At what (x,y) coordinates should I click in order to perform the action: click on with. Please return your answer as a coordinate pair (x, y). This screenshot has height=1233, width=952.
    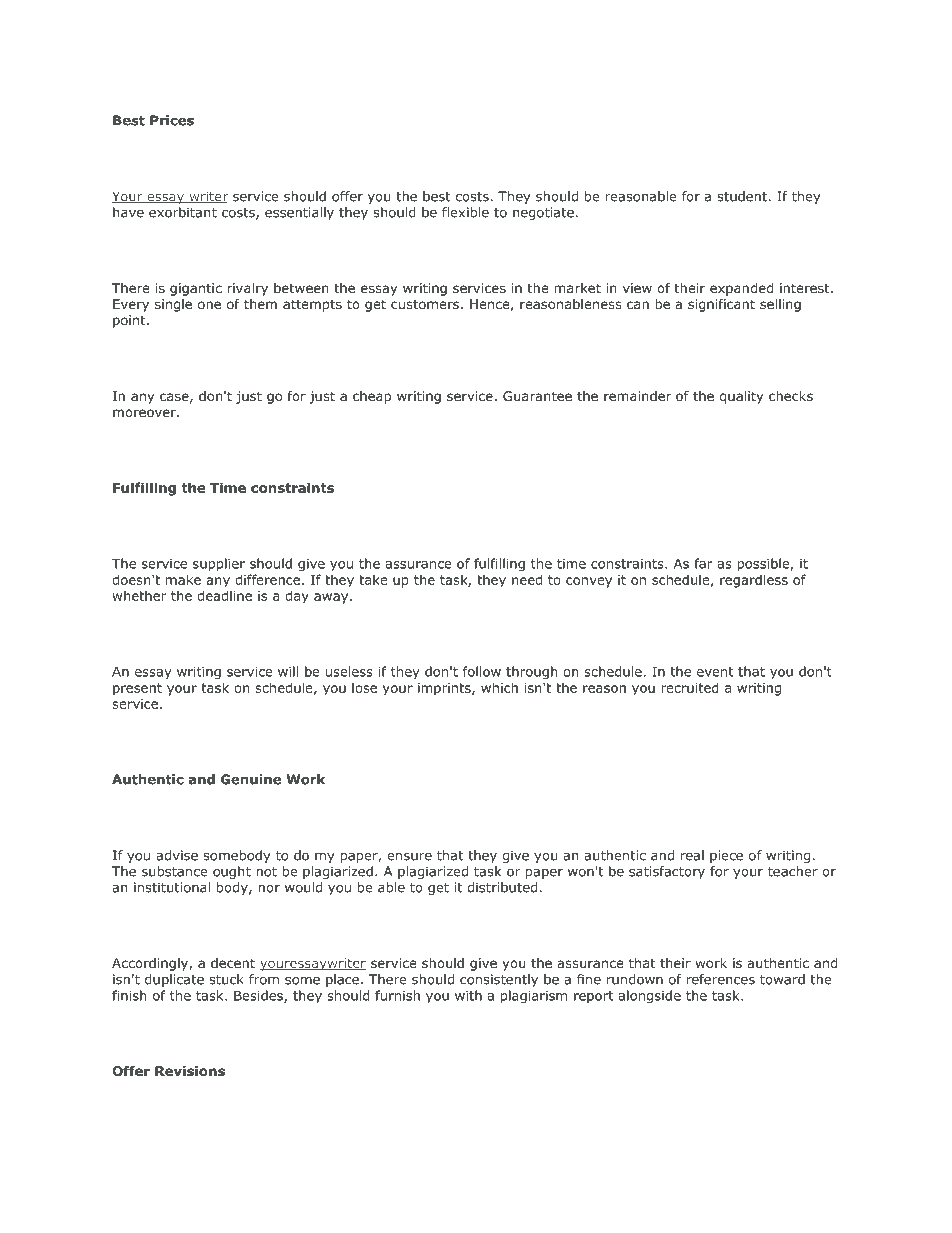
    Looking at the image, I should click on (468, 995).
